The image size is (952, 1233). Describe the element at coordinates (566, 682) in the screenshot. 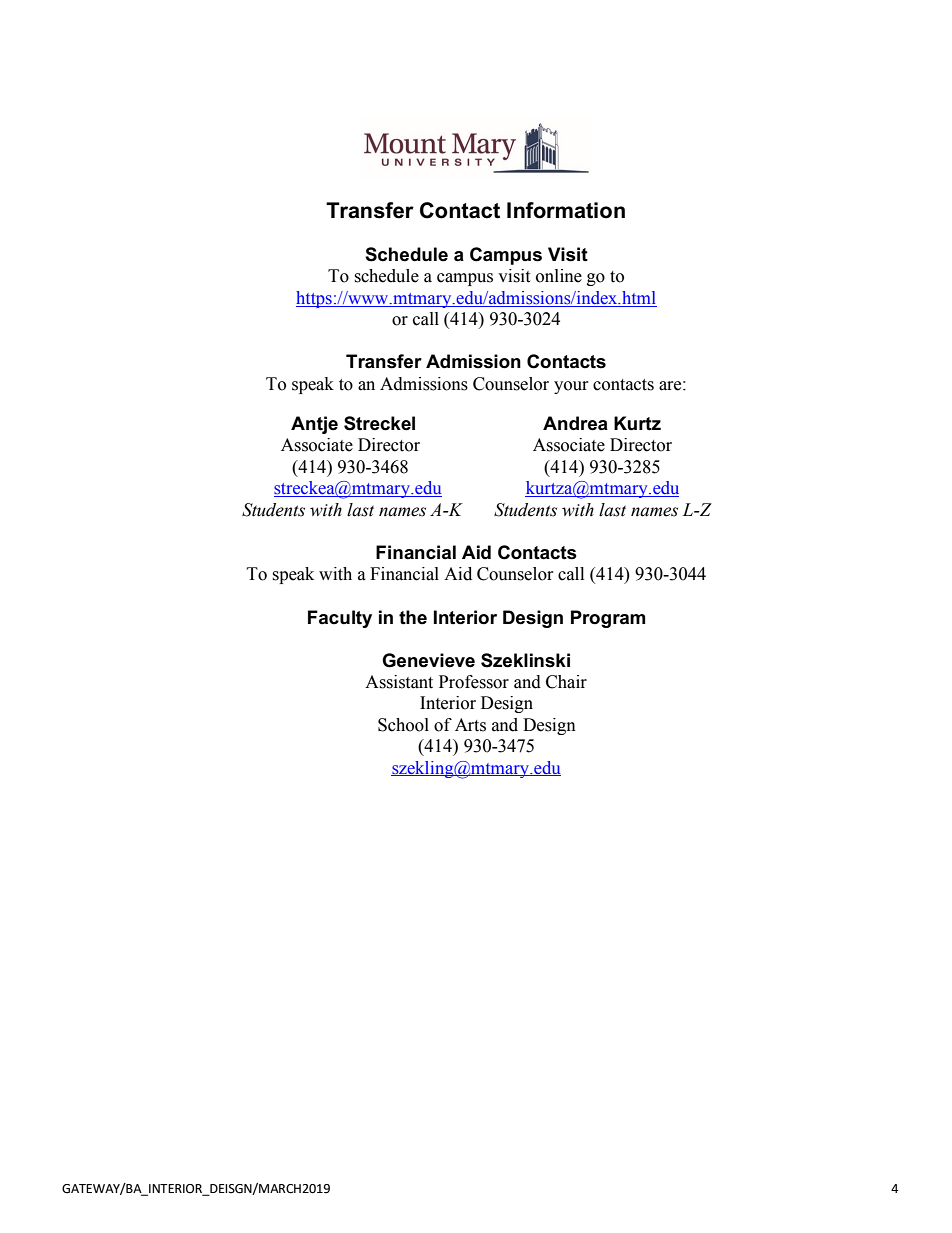

I see `Chair` at that location.
